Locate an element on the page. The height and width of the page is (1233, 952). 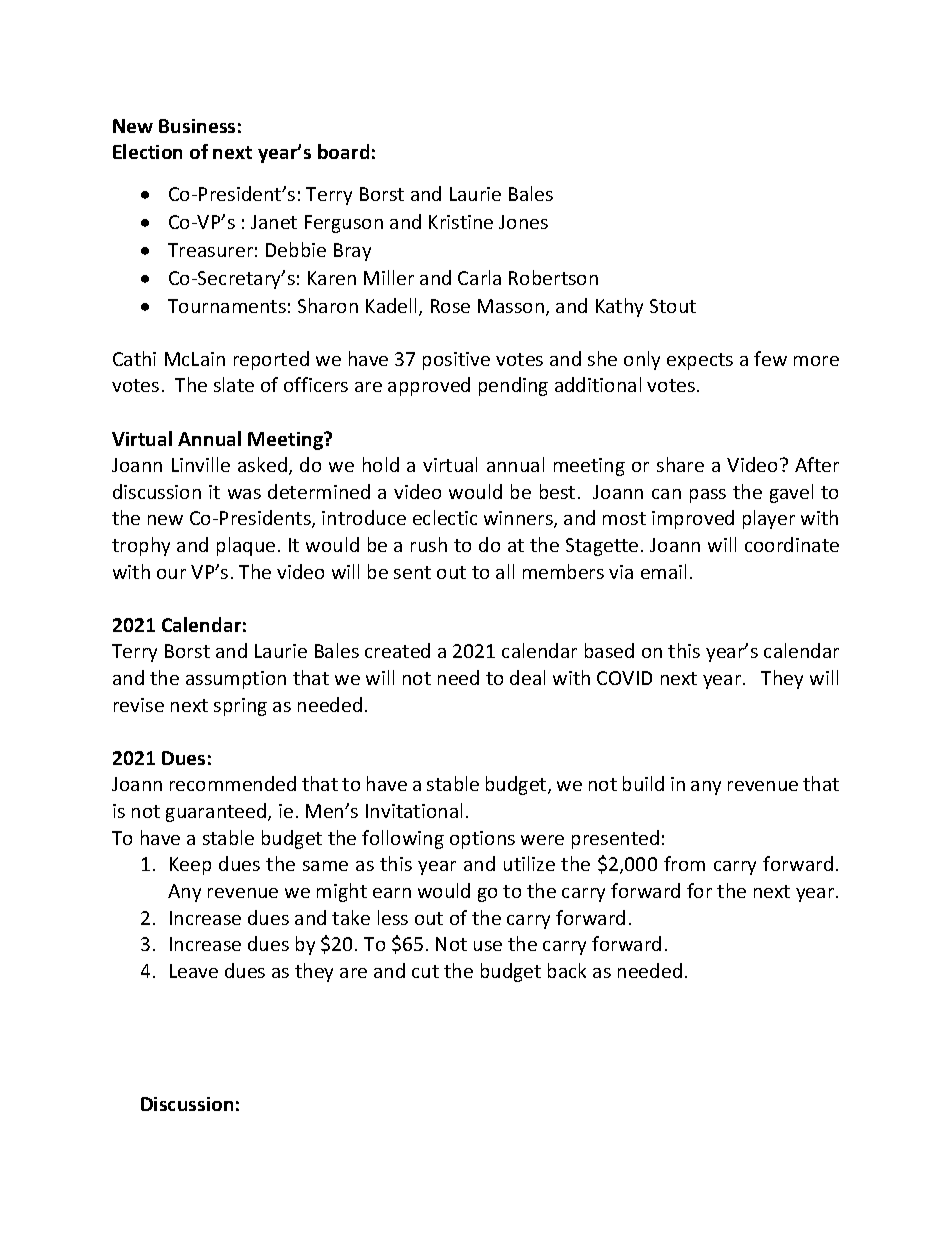
Kristine is located at coordinates (461, 222).
